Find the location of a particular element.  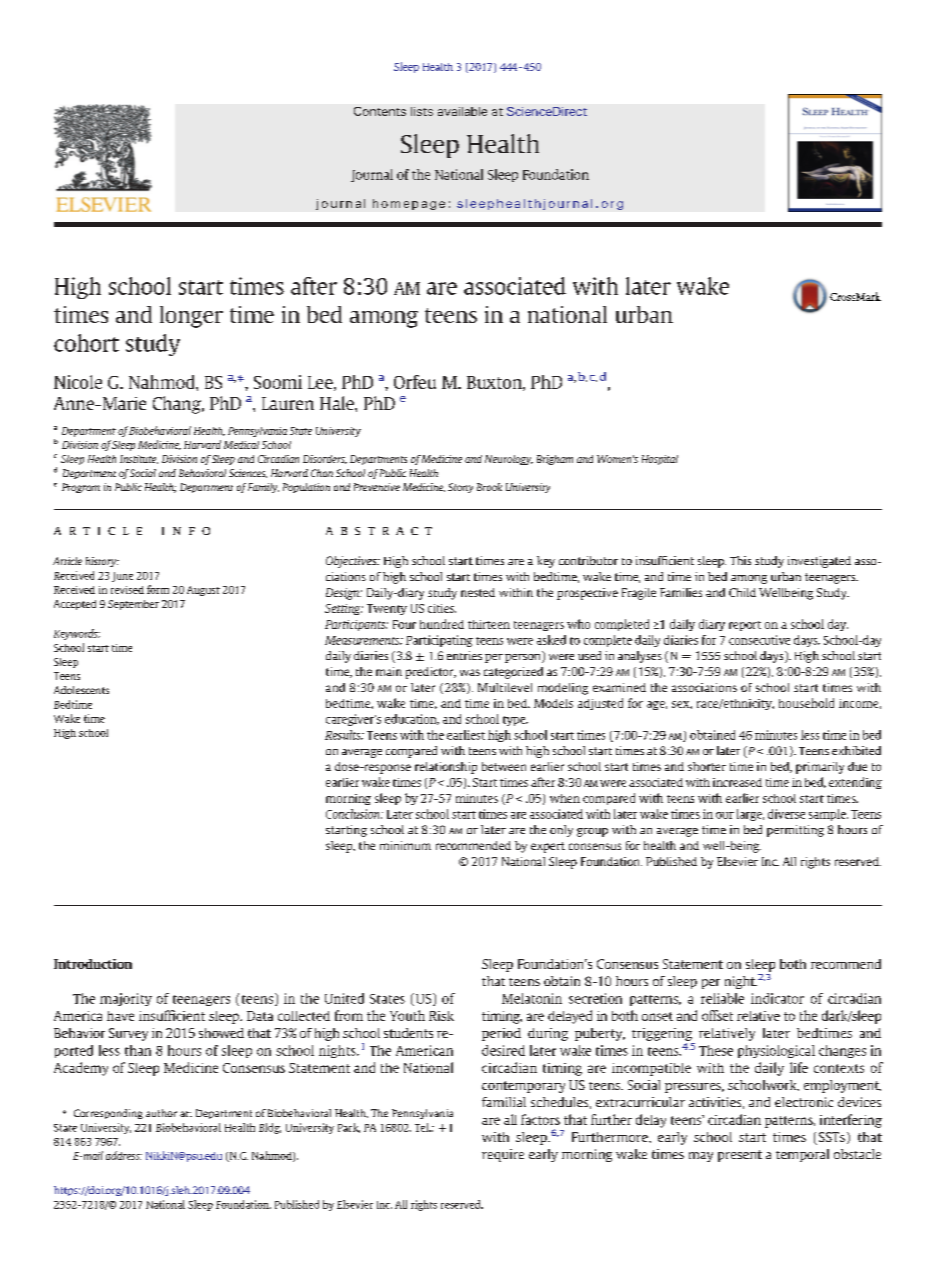

Institute is located at coordinates (139, 459).
